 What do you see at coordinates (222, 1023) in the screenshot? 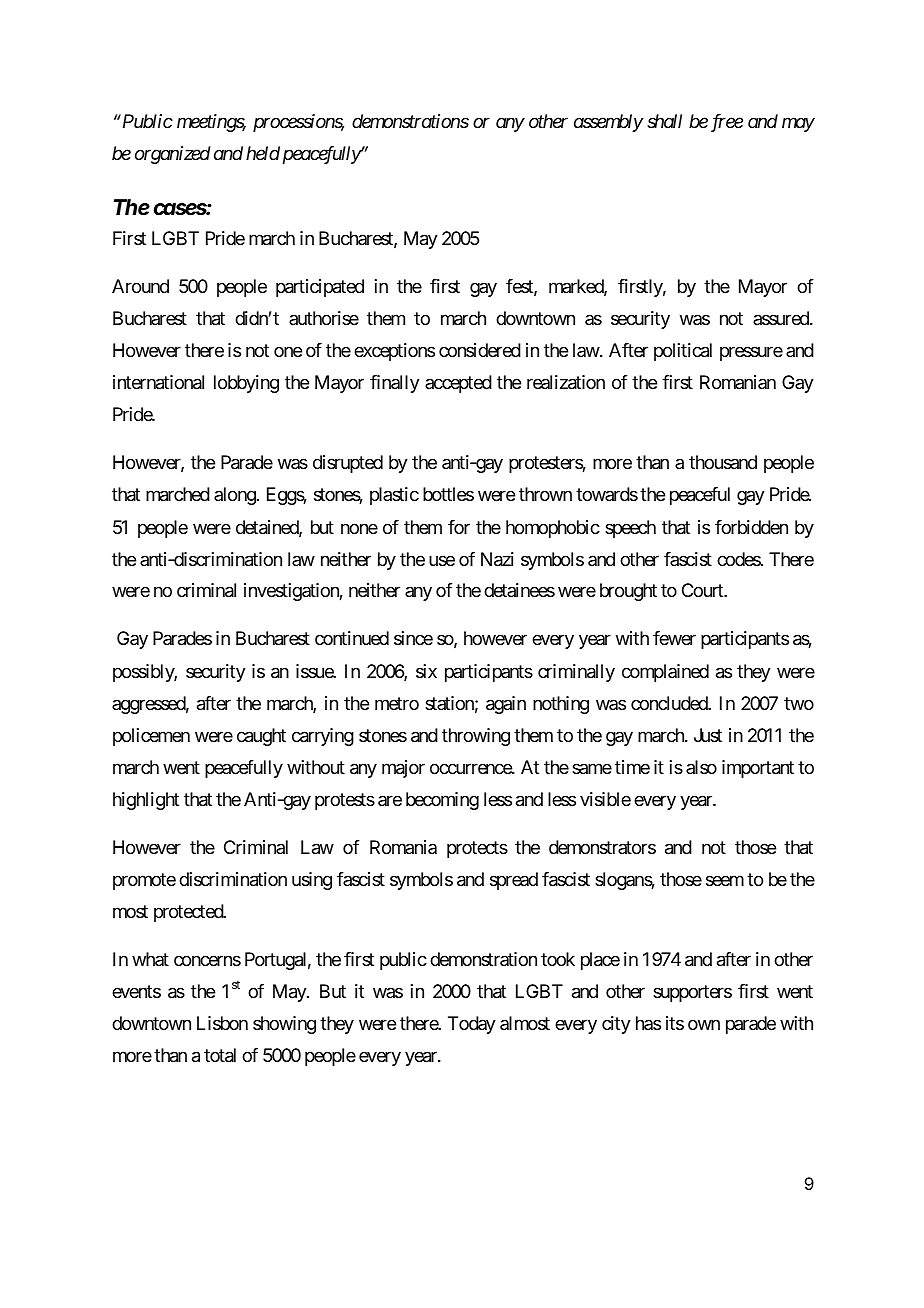
I see `Lisbon` at bounding box center [222, 1023].
